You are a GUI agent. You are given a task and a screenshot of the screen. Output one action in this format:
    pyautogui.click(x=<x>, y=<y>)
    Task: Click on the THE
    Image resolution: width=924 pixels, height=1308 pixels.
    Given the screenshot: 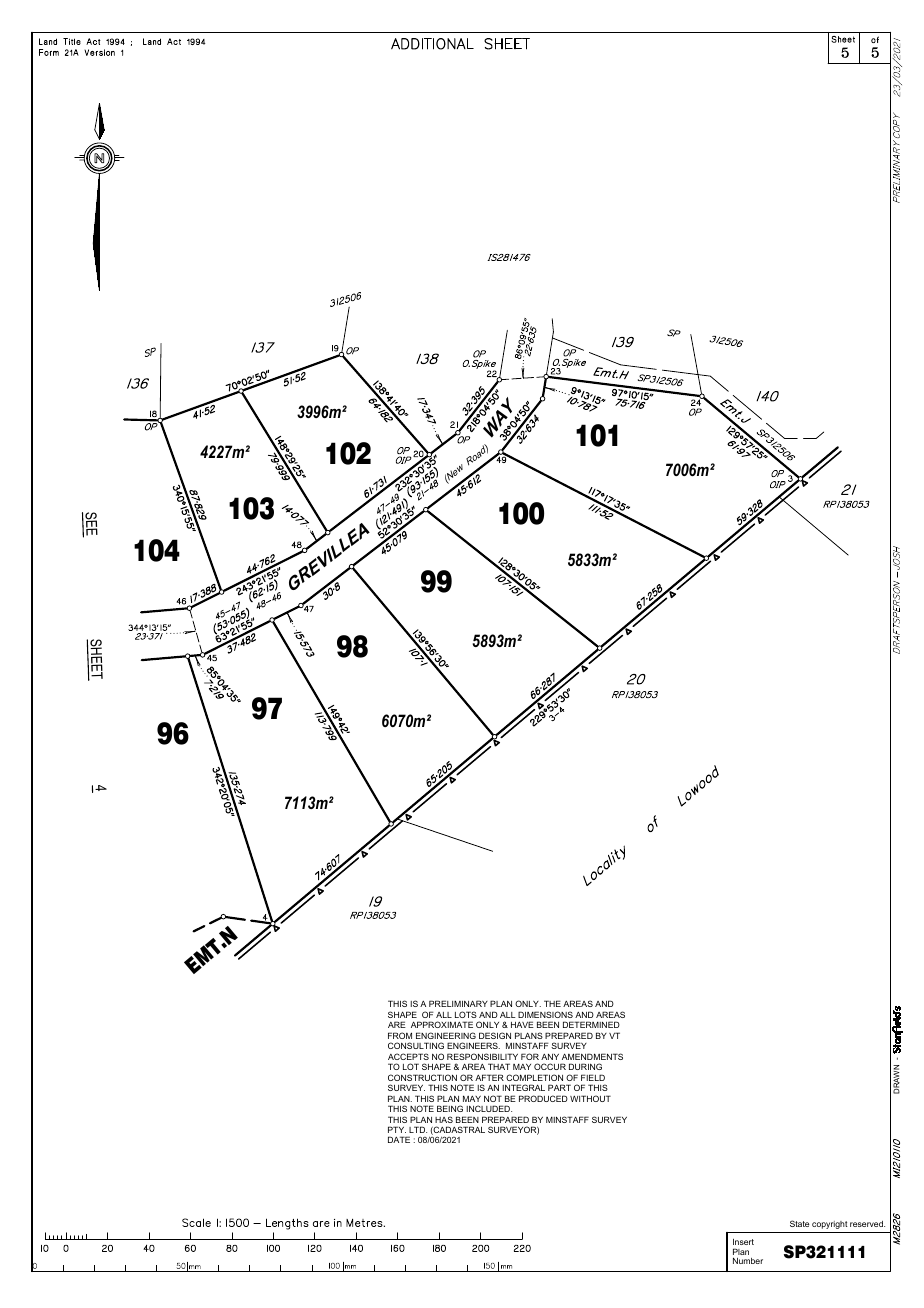 What is the action you would take?
    pyautogui.click(x=552, y=1003)
